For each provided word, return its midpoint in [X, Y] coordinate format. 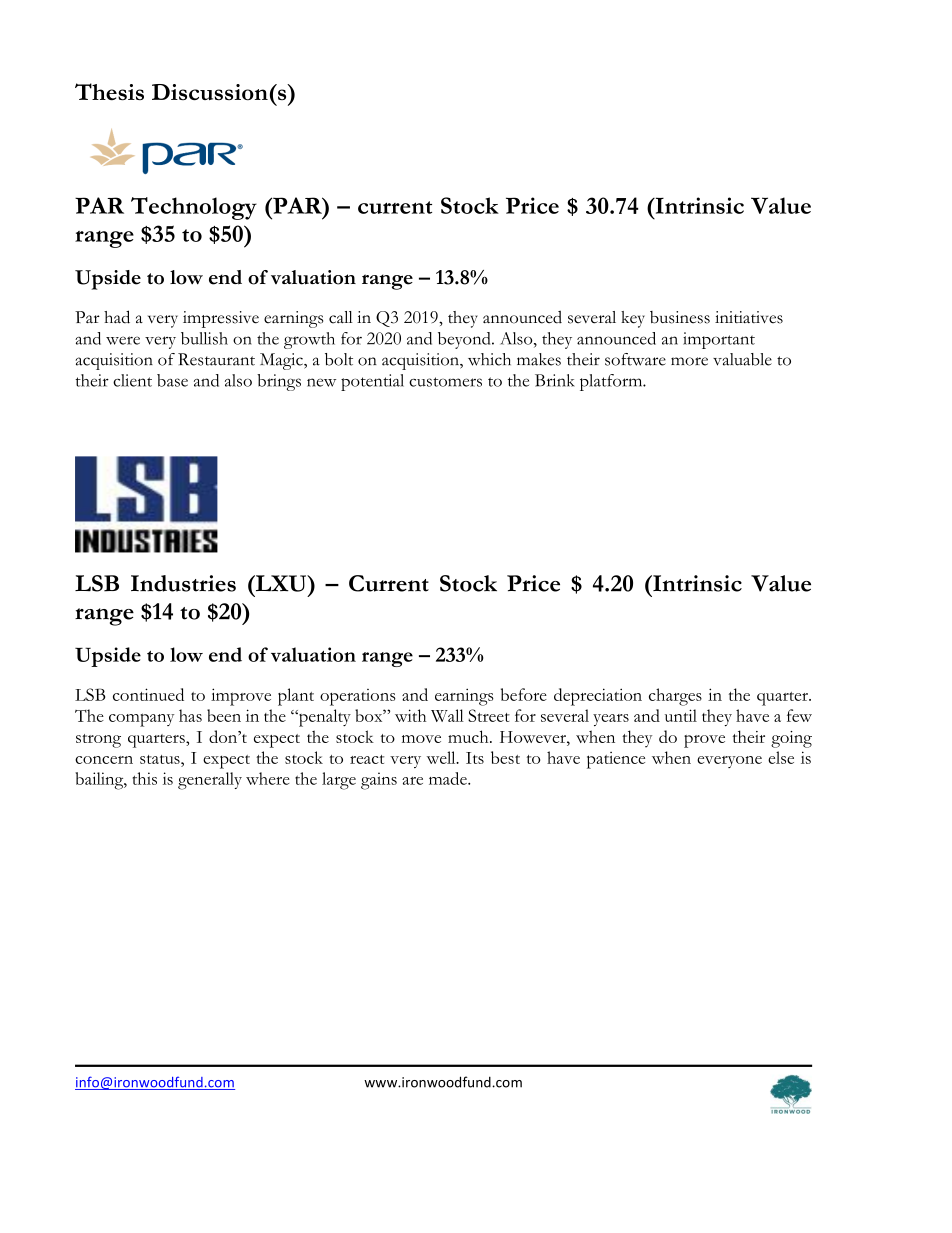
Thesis [109, 91]
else [781, 757]
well [442, 757]
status [161, 759]
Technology [194, 208]
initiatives [749, 317]
